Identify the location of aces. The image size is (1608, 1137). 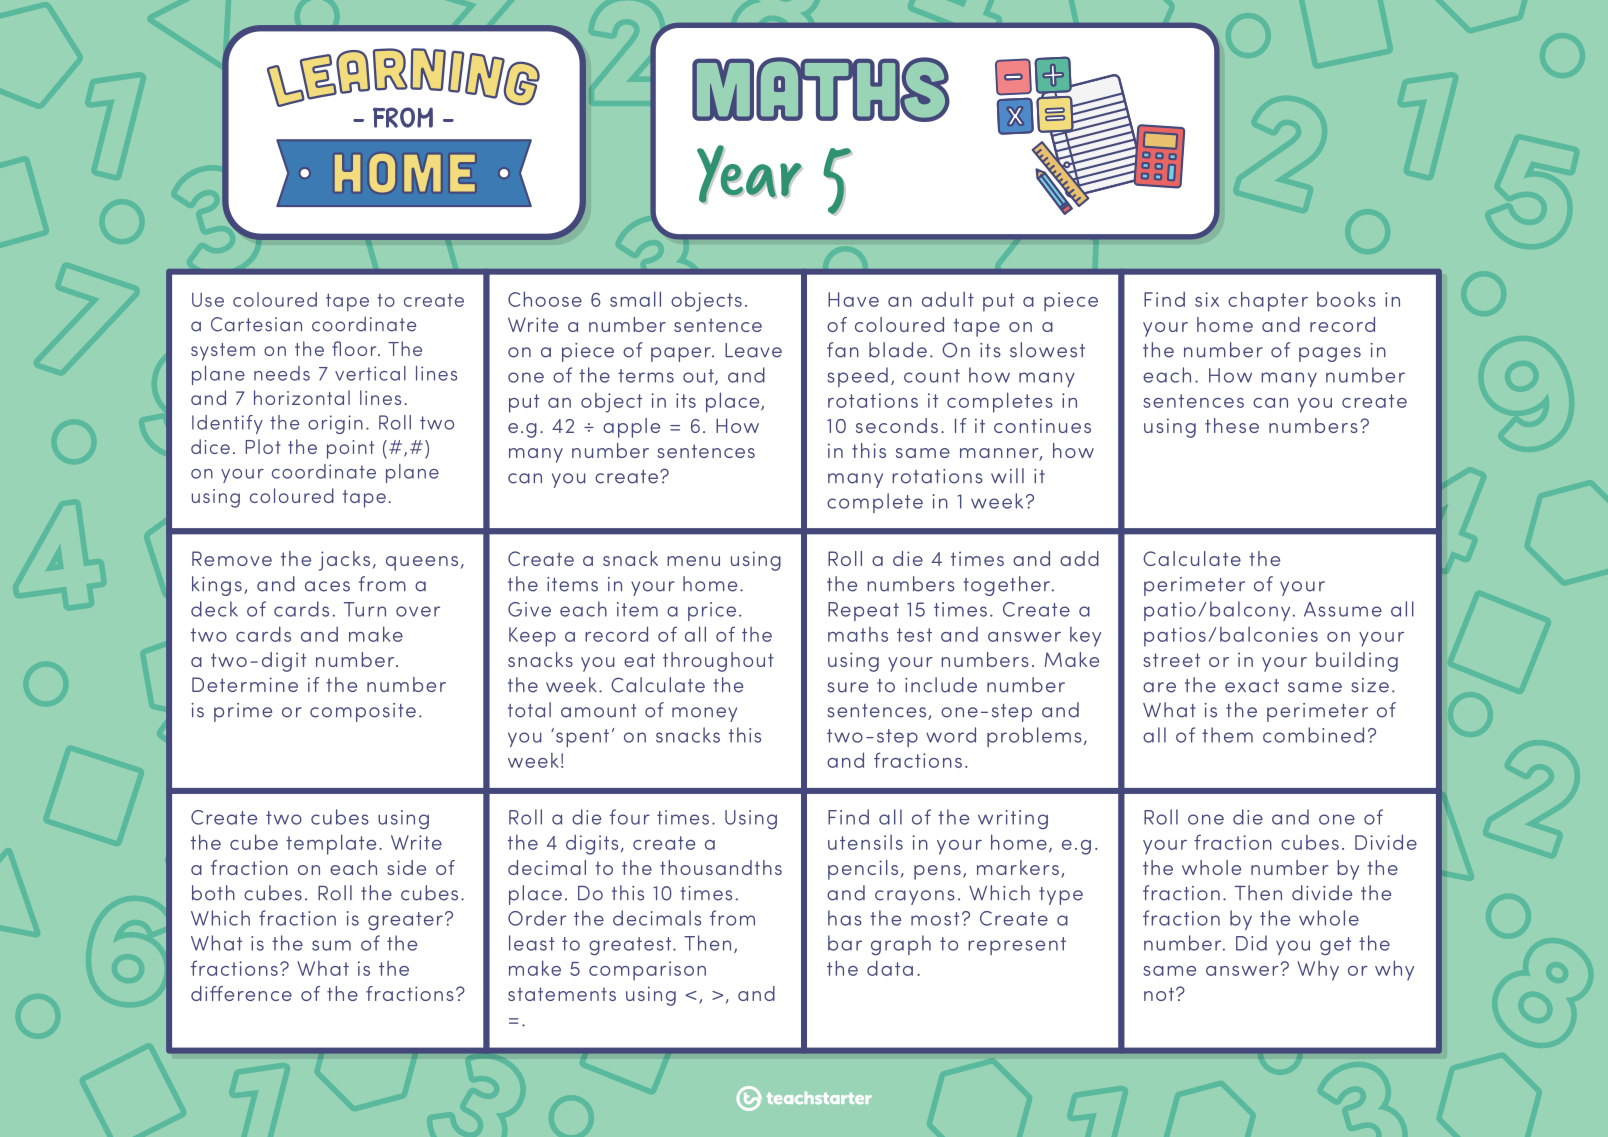
(327, 586).
